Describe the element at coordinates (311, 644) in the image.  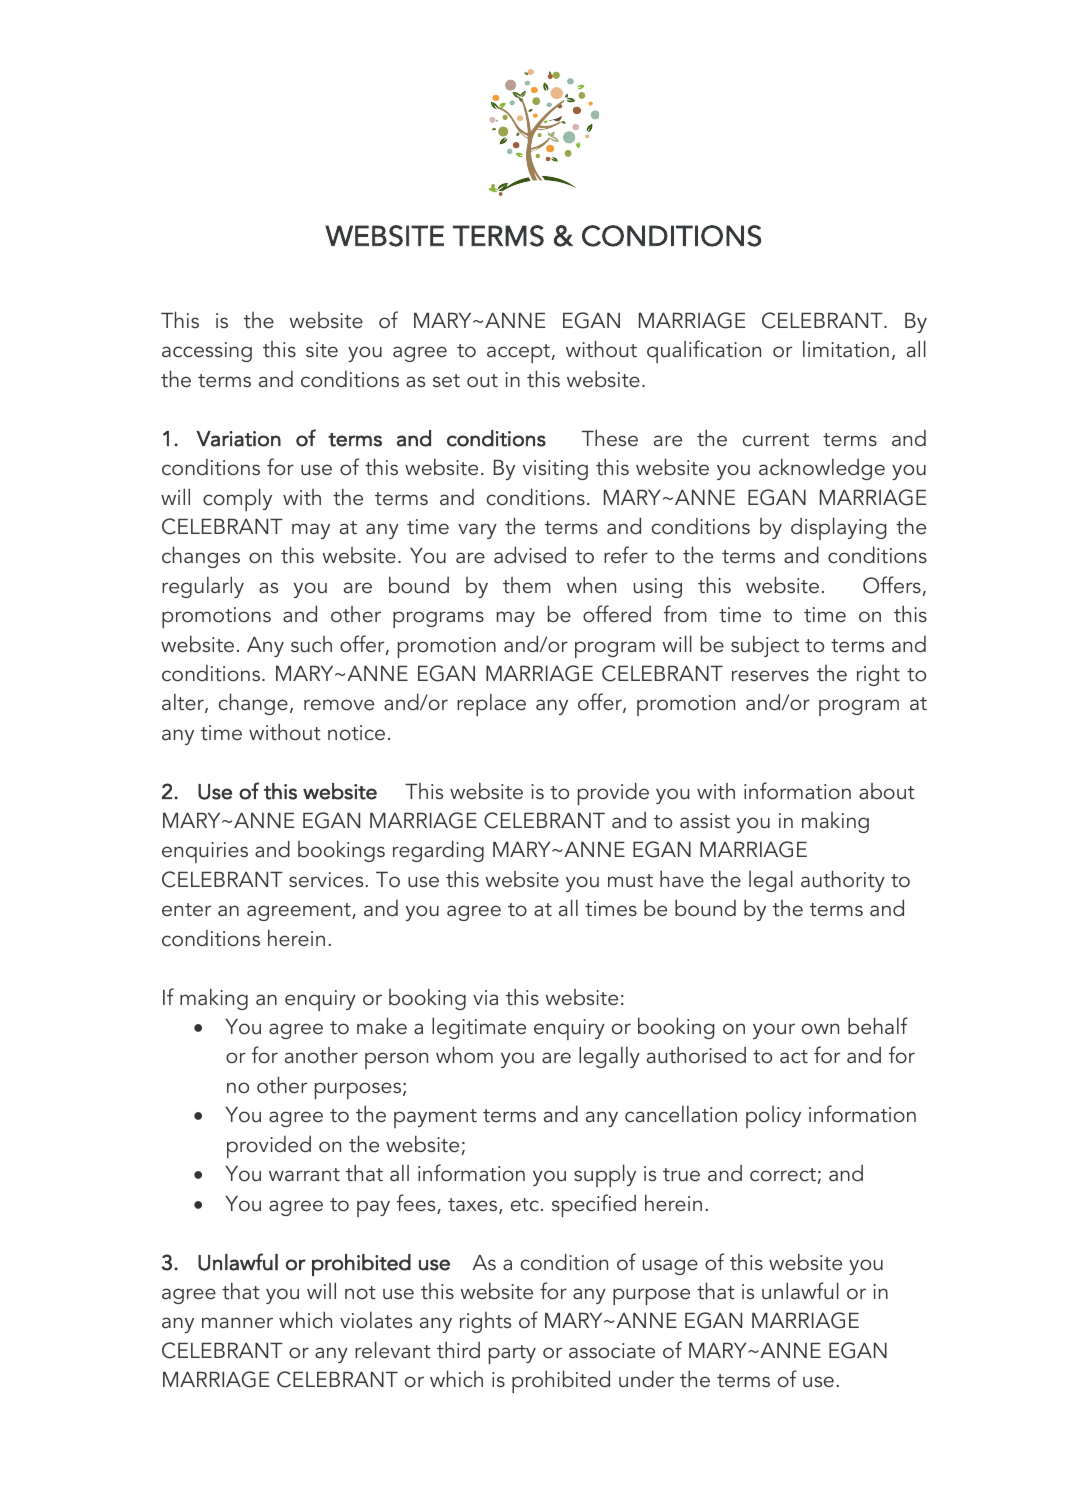
I see `such` at that location.
